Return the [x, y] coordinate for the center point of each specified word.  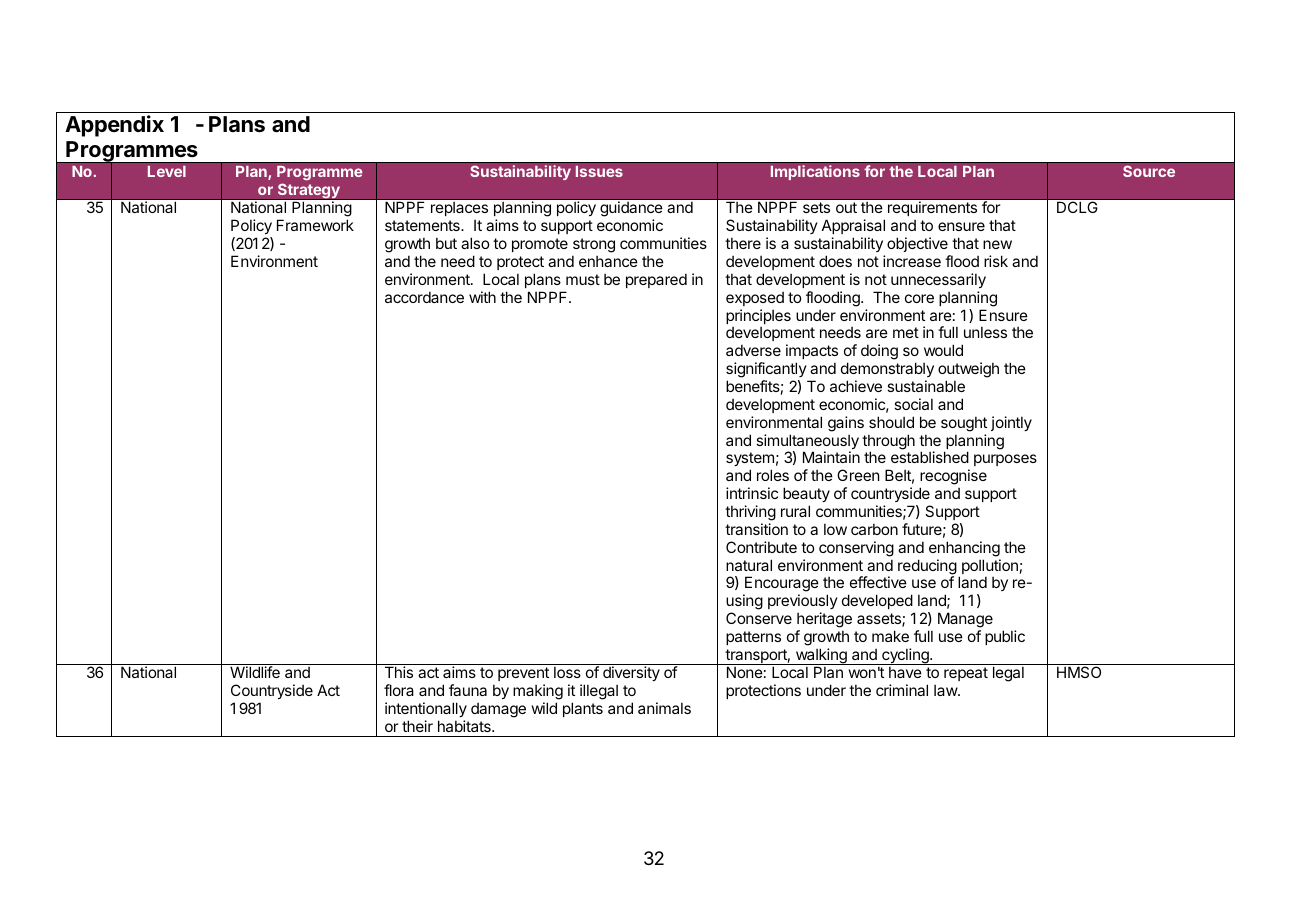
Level [167, 171]
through [888, 443]
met [906, 332]
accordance [424, 297]
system [750, 461]
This [399, 672]
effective [878, 582]
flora [399, 690]
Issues [599, 171]
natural [749, 565]
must [583, 279]
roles [773, 475]
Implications [815, 172]
